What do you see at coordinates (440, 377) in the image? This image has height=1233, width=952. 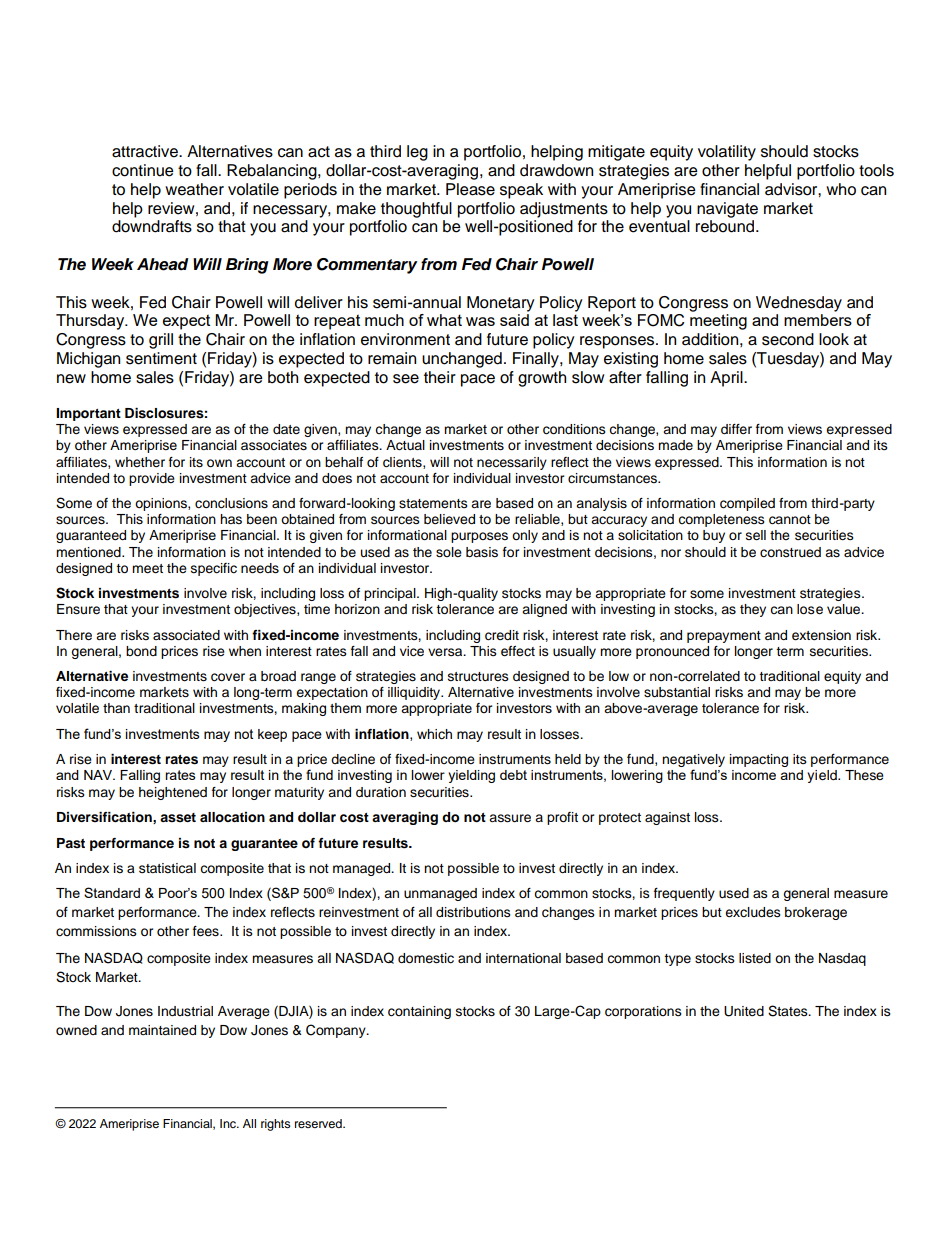 I see `their` at bounding box center [440, 377].
